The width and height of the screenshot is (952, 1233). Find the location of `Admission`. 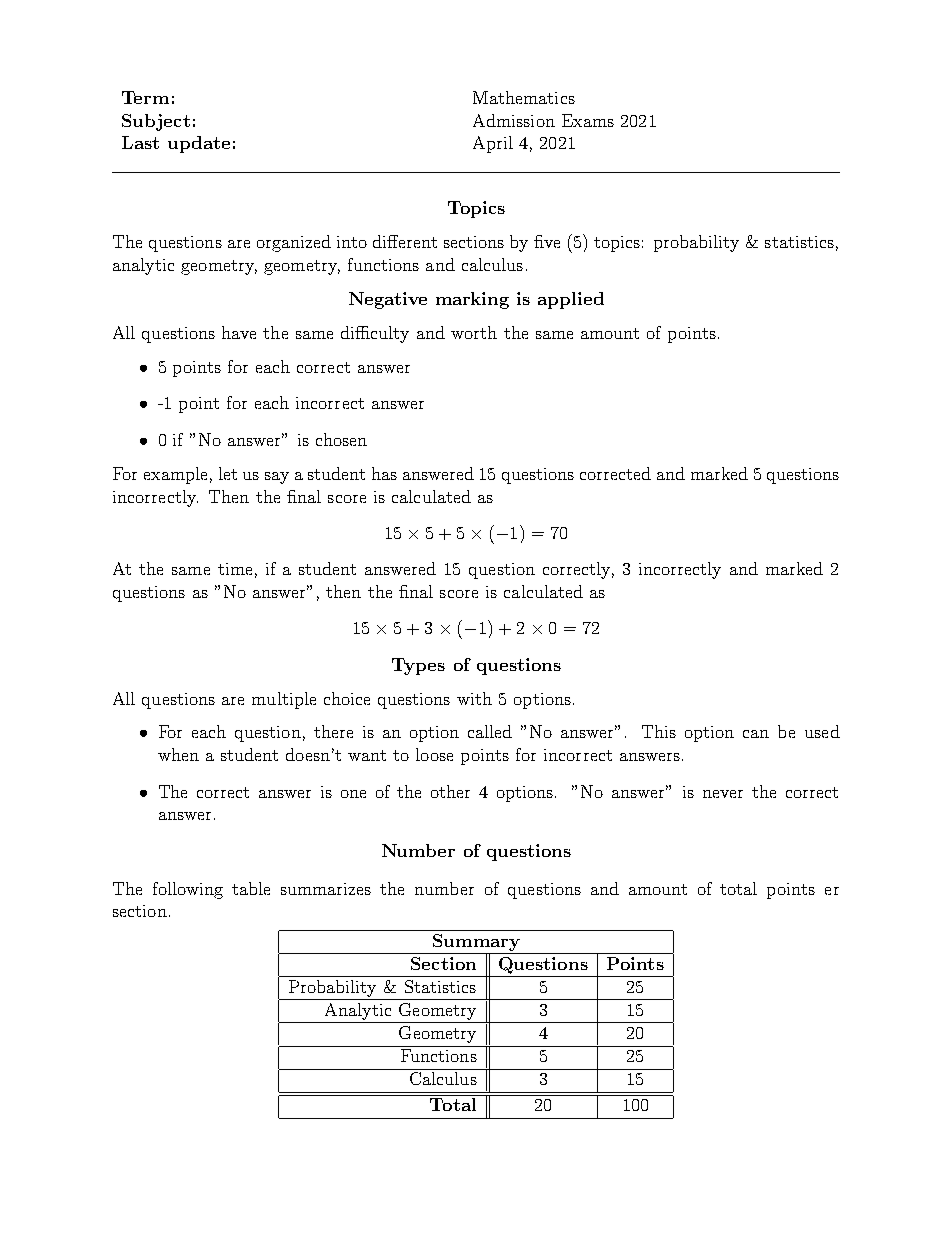

Admission is located at coordinates (514, 120).
